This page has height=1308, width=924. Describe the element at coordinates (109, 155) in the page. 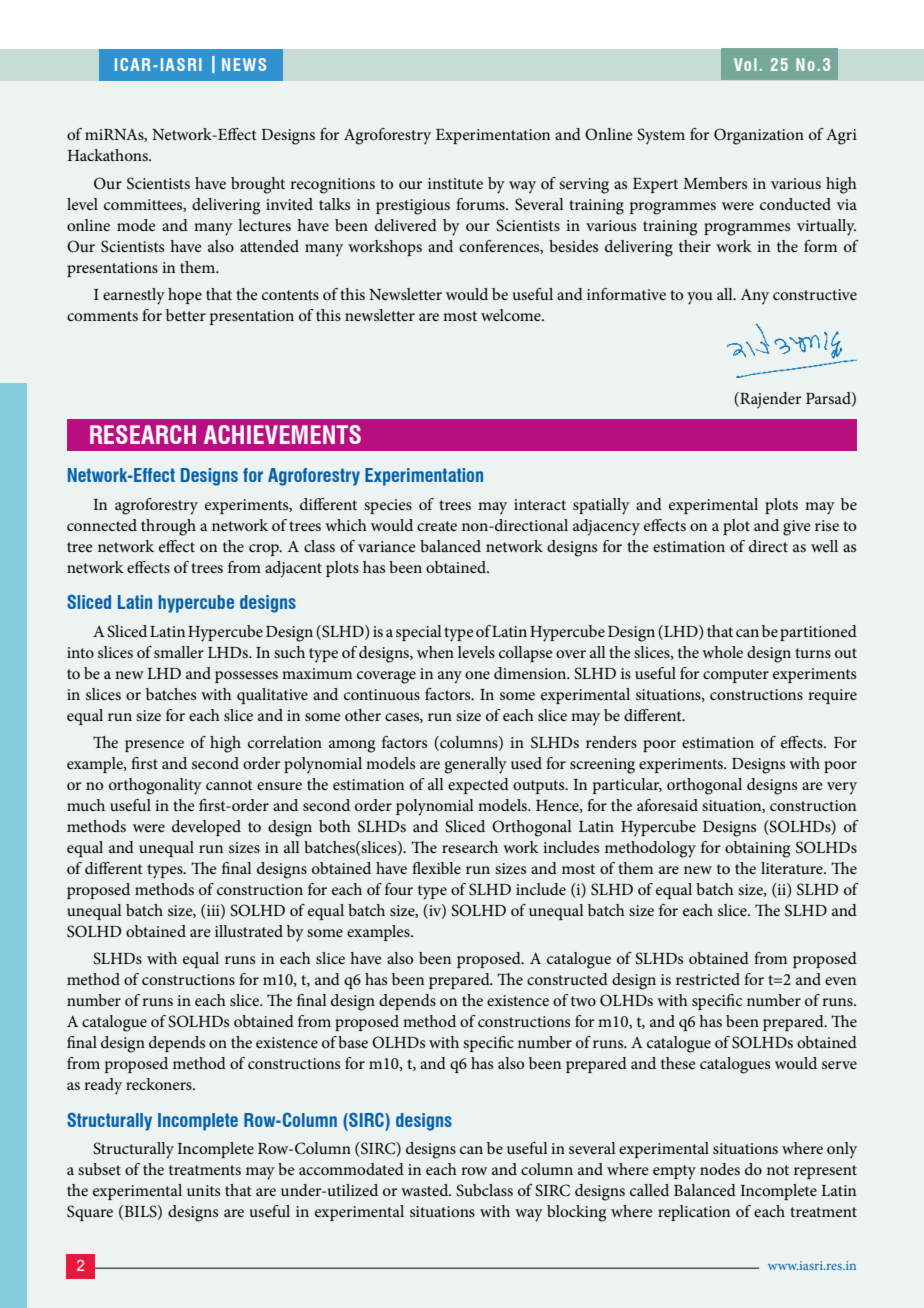

I see `Hackathons` at that location.
